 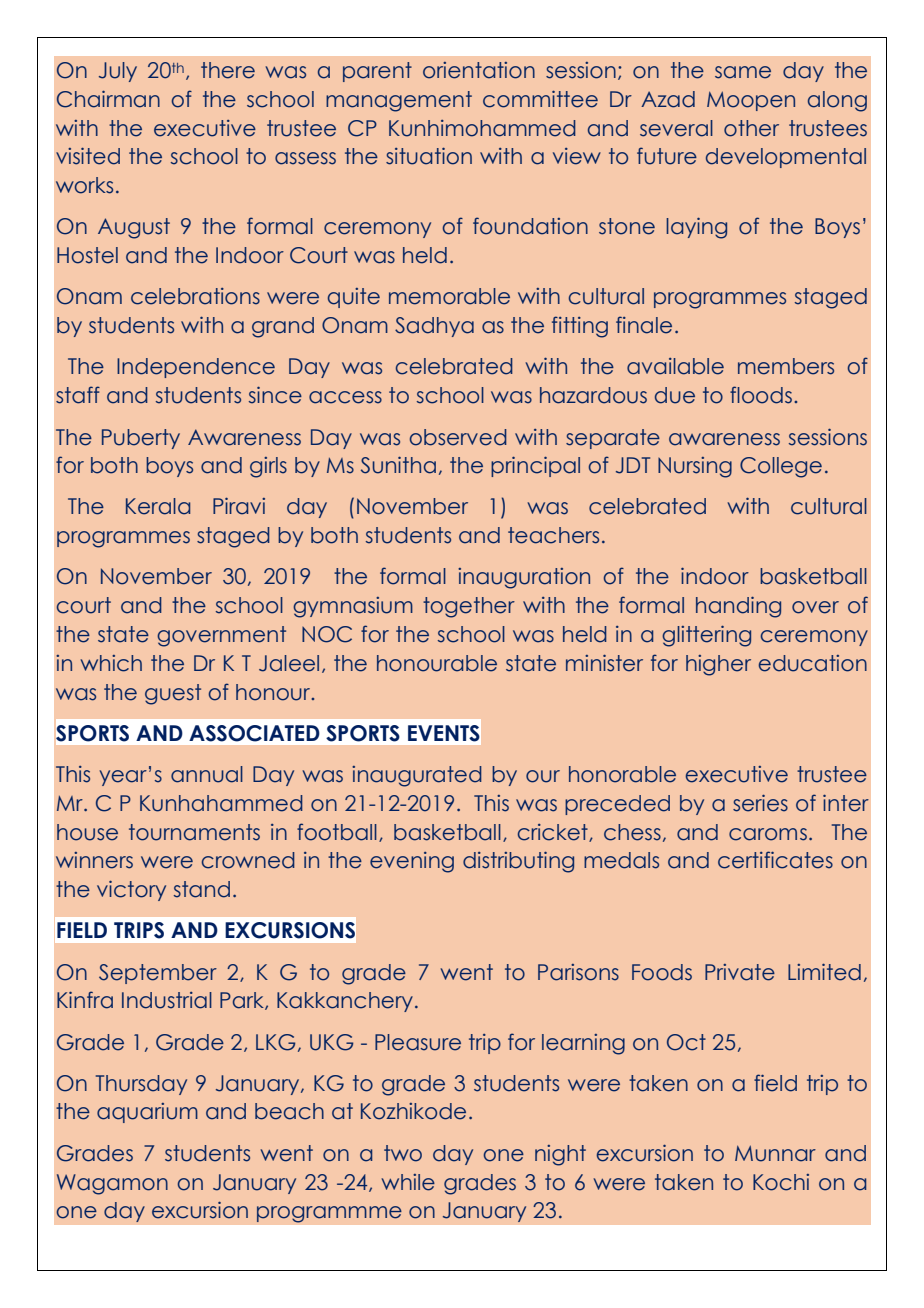 I want to click on evening, so click(x=412, y=862).
